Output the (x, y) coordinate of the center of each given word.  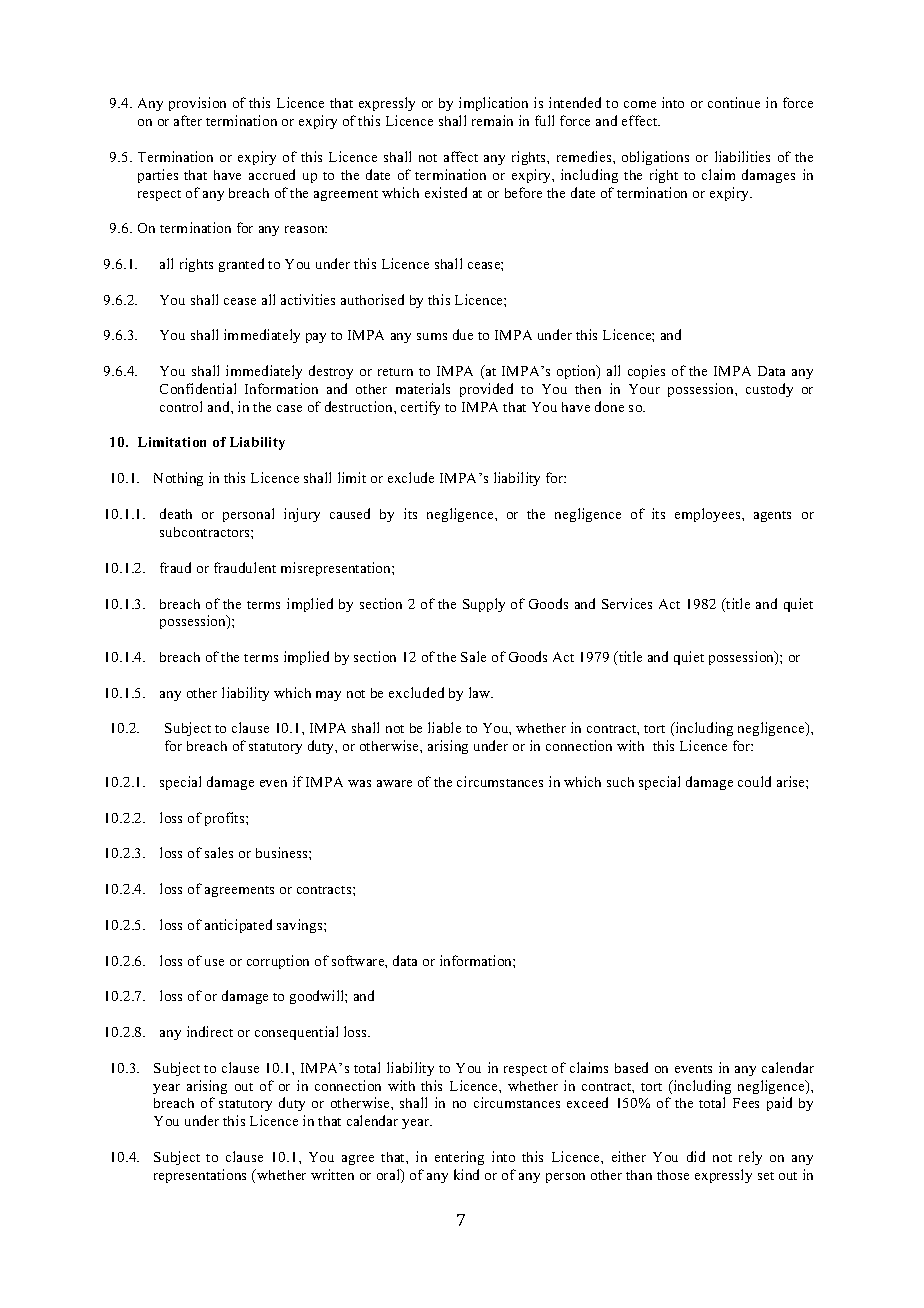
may (328, 696)
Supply (484, 605)
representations (200, 1176)
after (188, 120)
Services (627, 603)
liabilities (742, 156)
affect (461, 156)
